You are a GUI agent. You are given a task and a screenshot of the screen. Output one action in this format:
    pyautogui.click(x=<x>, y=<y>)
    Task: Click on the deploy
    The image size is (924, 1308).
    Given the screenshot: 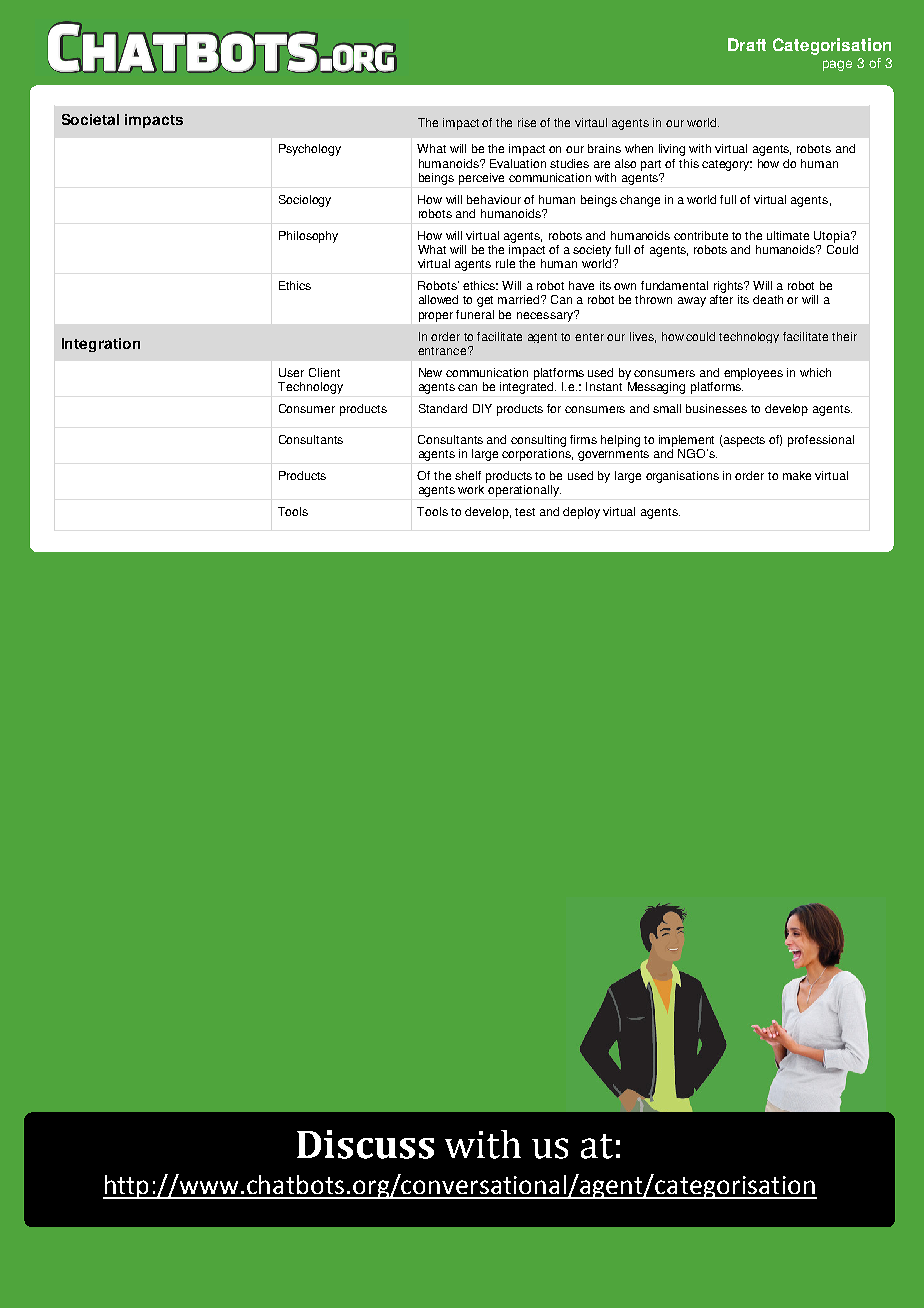 What is the action you would take?
    pyautogui.click(x=581, y=513)
